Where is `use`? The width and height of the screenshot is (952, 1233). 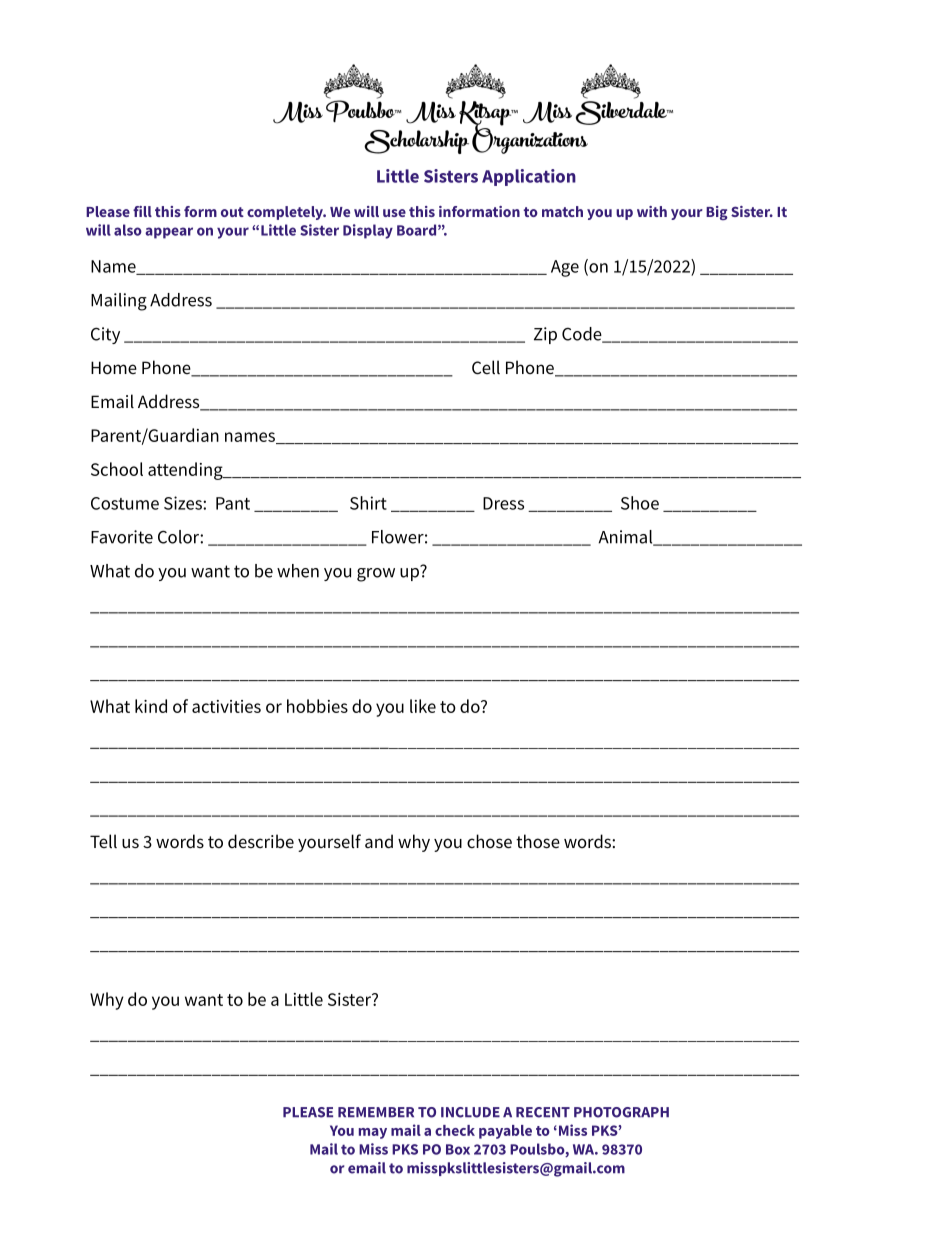 use is located at coordinates (394, 213).
